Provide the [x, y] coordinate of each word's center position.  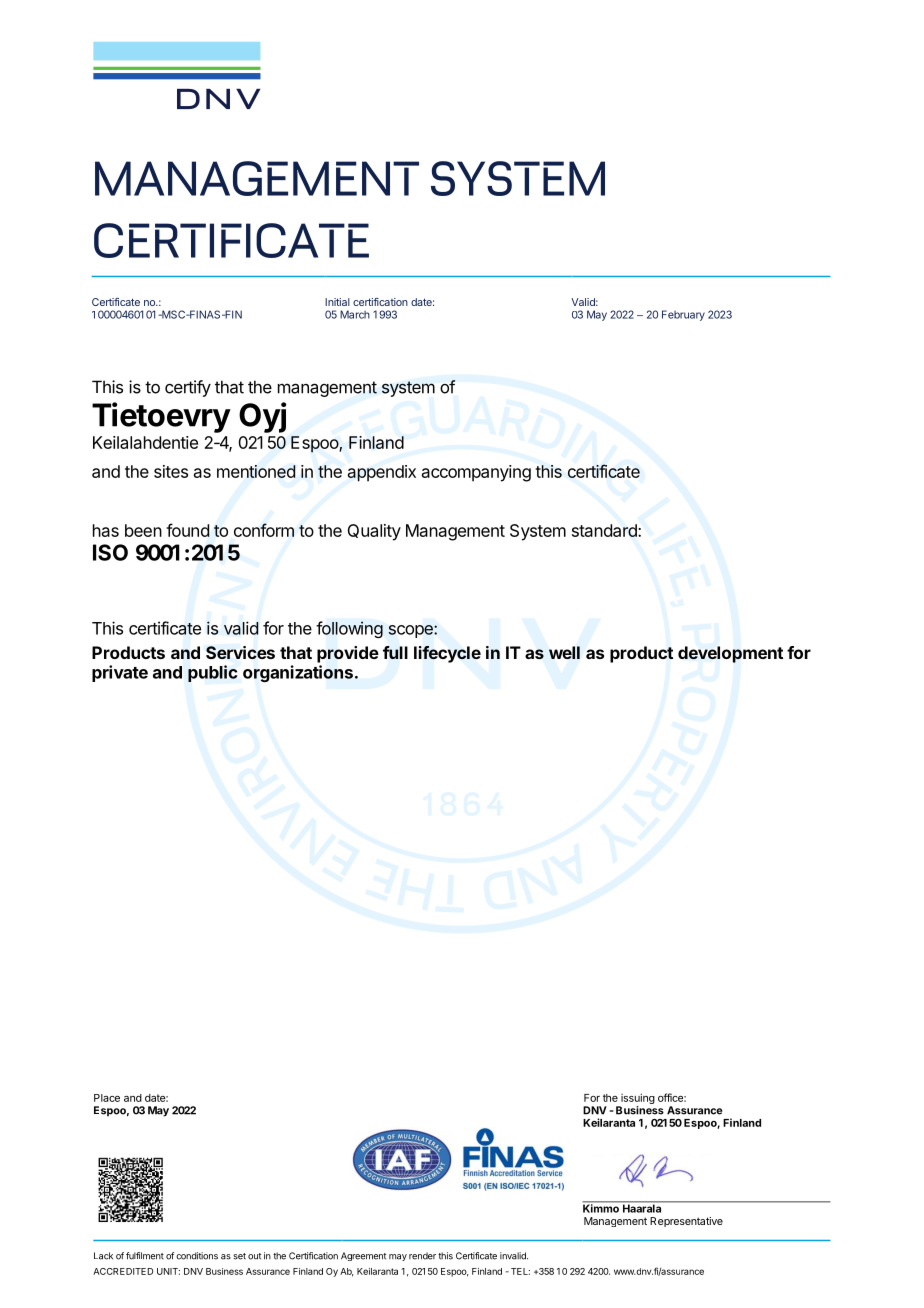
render [422, 1256]
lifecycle [447, 654]
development [730, 654]
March [355, 314]
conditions [197, 1256]
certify [188, 388]
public [212, 673]
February [683, 315]
